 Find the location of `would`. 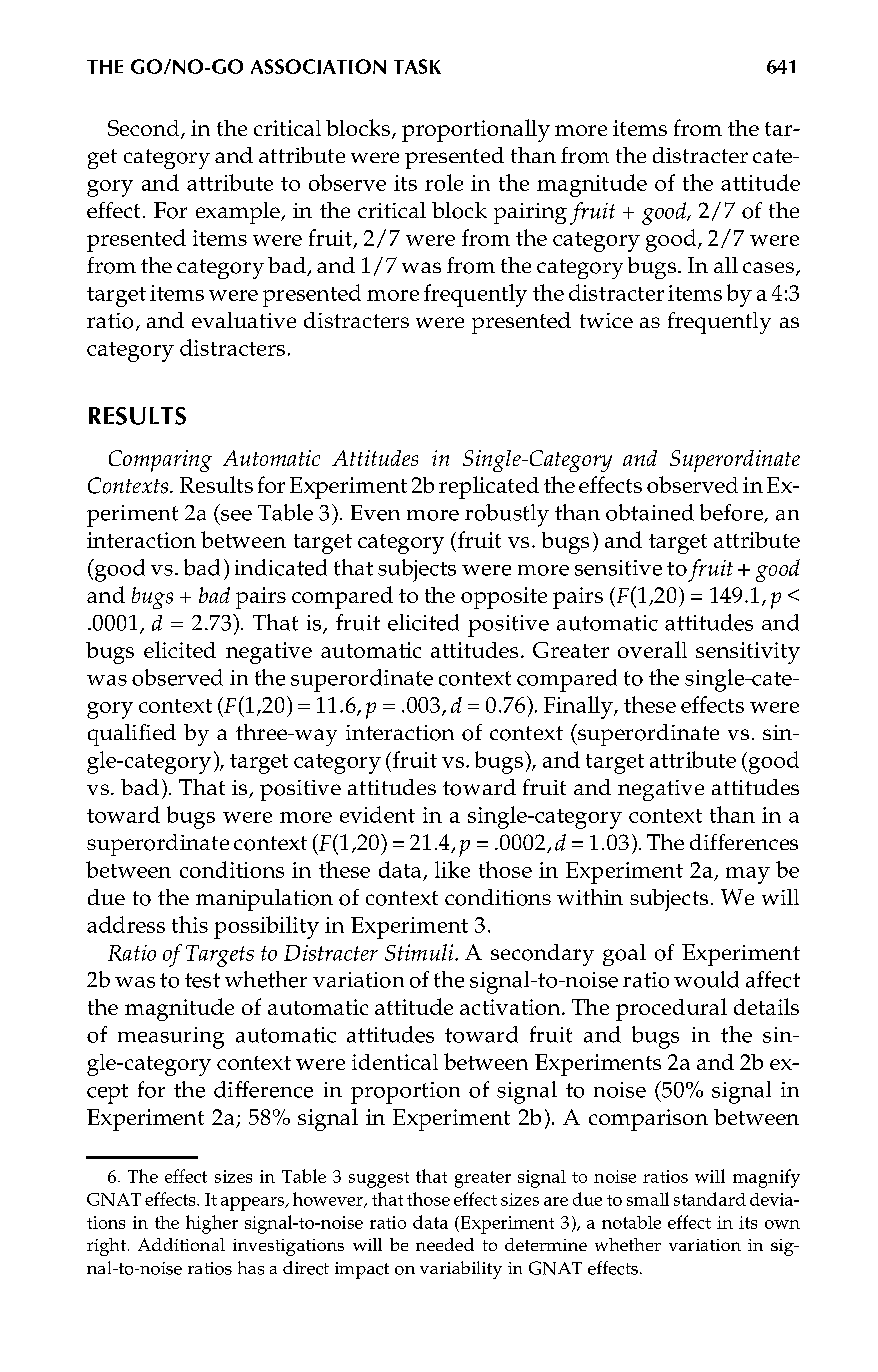

would is located at coordinates (706, 979).
